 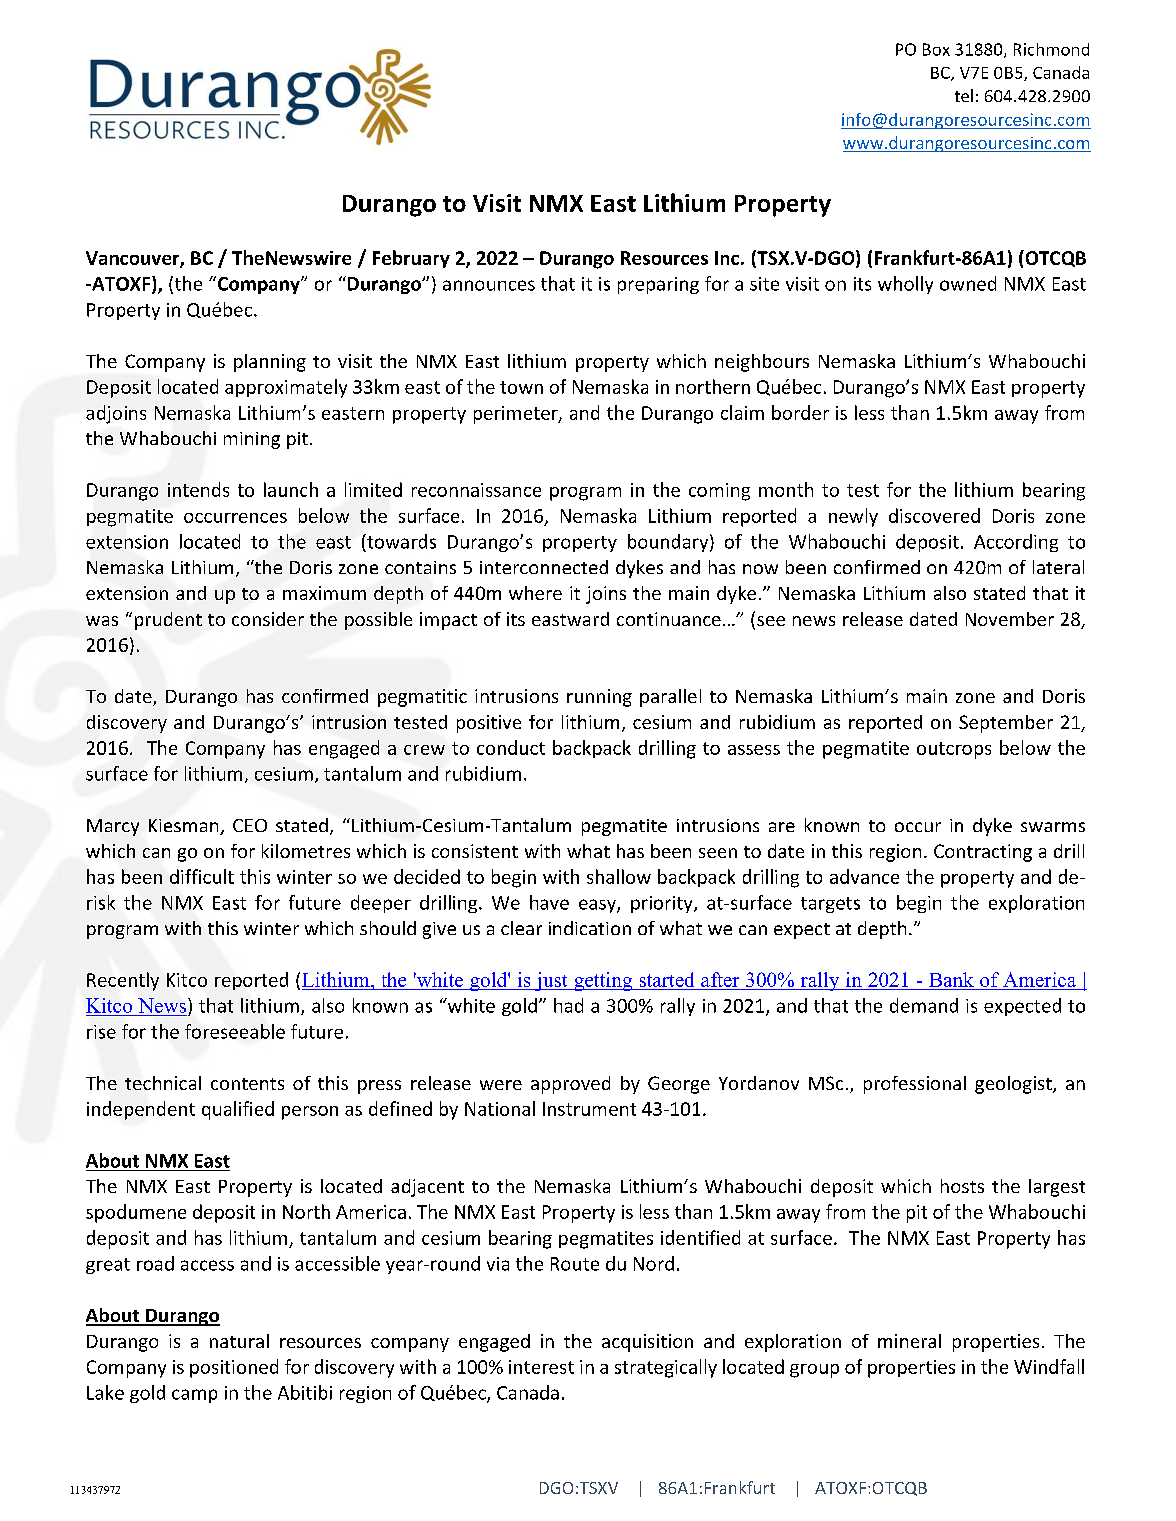 What do you see at coordinates (541, 1367) in the screenshot?
I see `interest` at bounding box center [541, 1367].
